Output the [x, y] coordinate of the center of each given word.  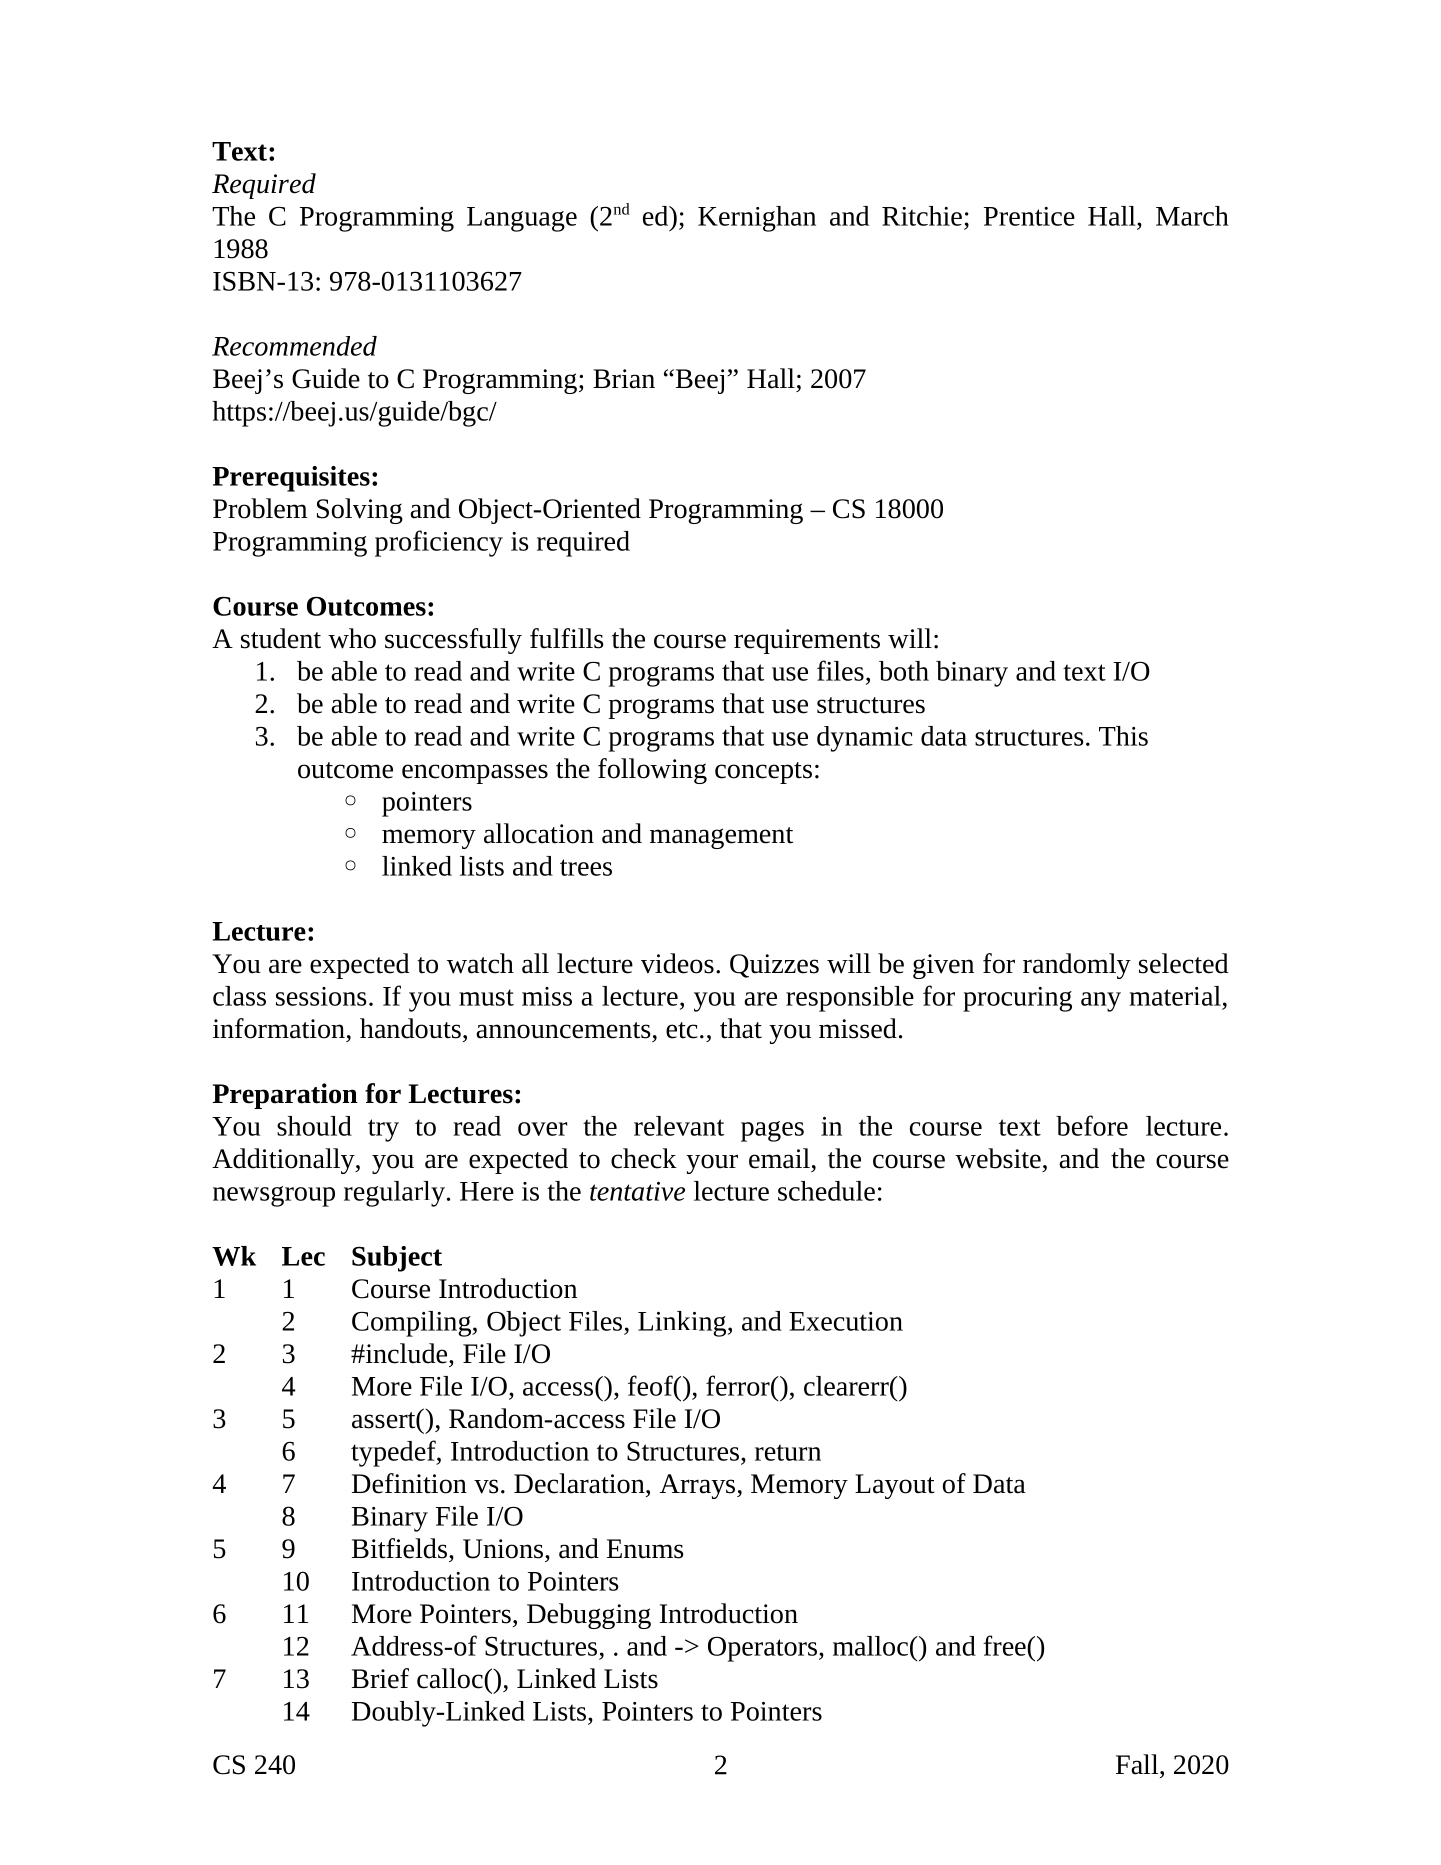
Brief [380, 1678]
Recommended [294, 346]
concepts [763, 773]
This [1123, 736]
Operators [762, 1649]
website [998, 1158]
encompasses [475, 774]
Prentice [1029, 216]
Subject [397, 1259]
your [712, 1164]
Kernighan [757, 219]
